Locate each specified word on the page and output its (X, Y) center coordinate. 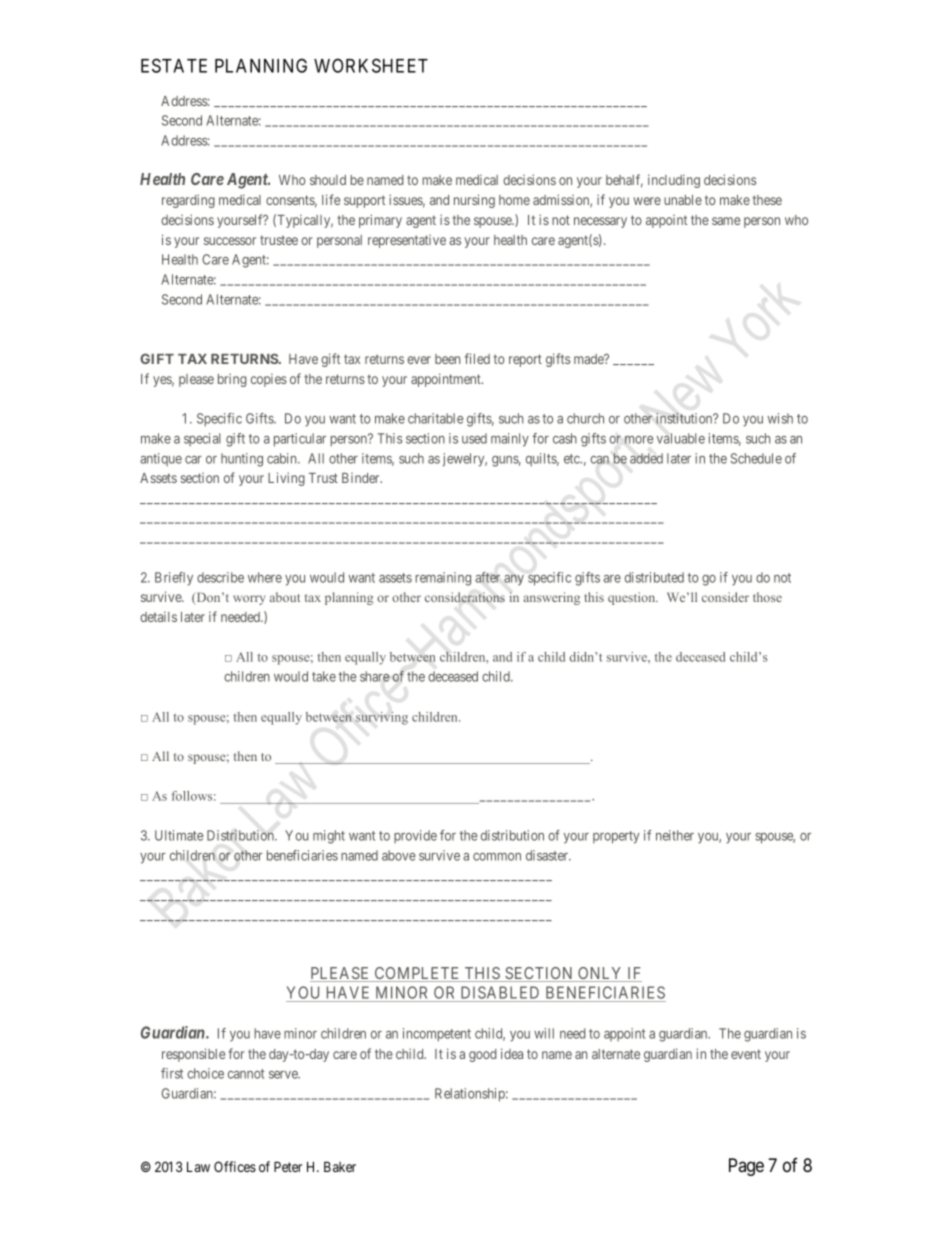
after (487, 577)
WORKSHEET (371, 65)
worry (249, 600)
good (483, 1055)
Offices (235, 1166)
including (674, 181)
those (767, 597)
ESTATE (174, 65)
